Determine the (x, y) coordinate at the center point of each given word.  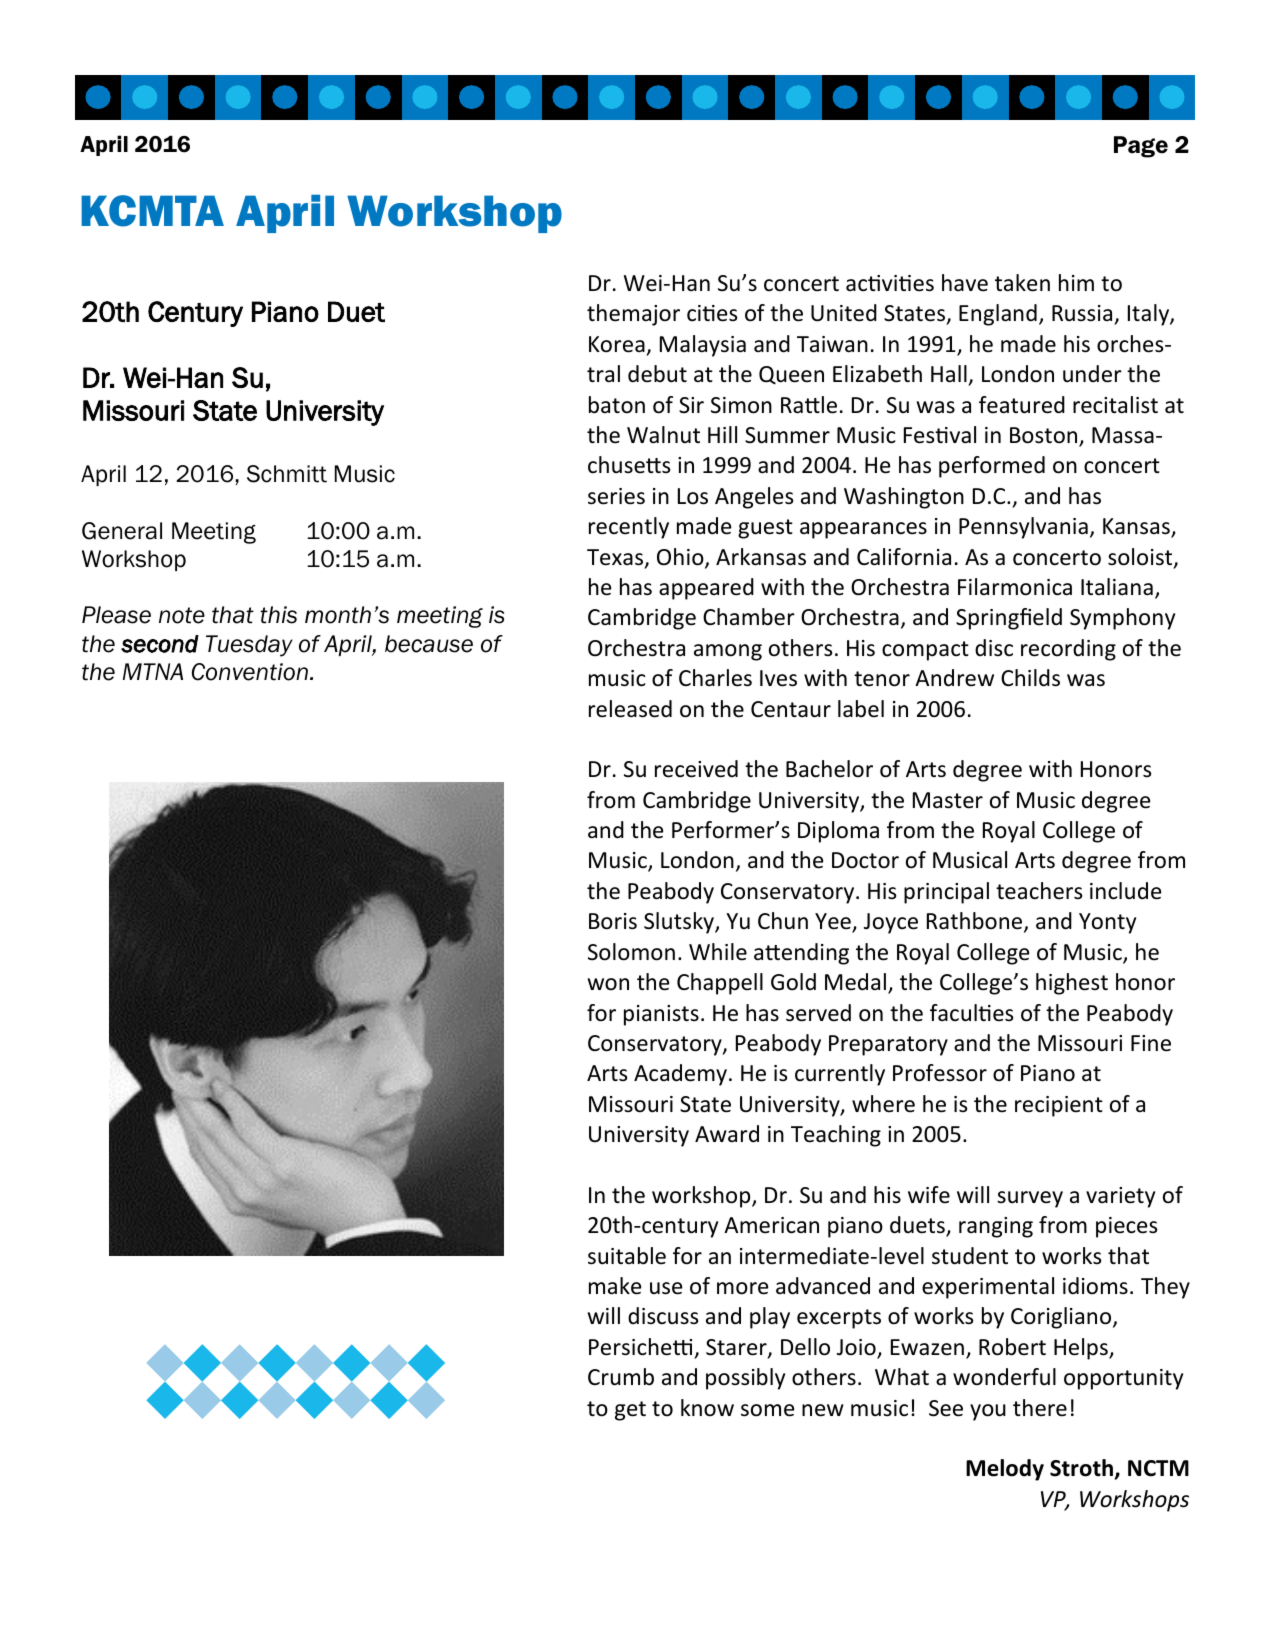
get (630, 1411)
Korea (617, 344)
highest (1072, 984)
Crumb (621, 1377)
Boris (613, 921)
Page (1141, 147)
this (278, 615)
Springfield (1009, 619)
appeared (706, 589)
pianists (661, 1015)
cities (712, 313)
